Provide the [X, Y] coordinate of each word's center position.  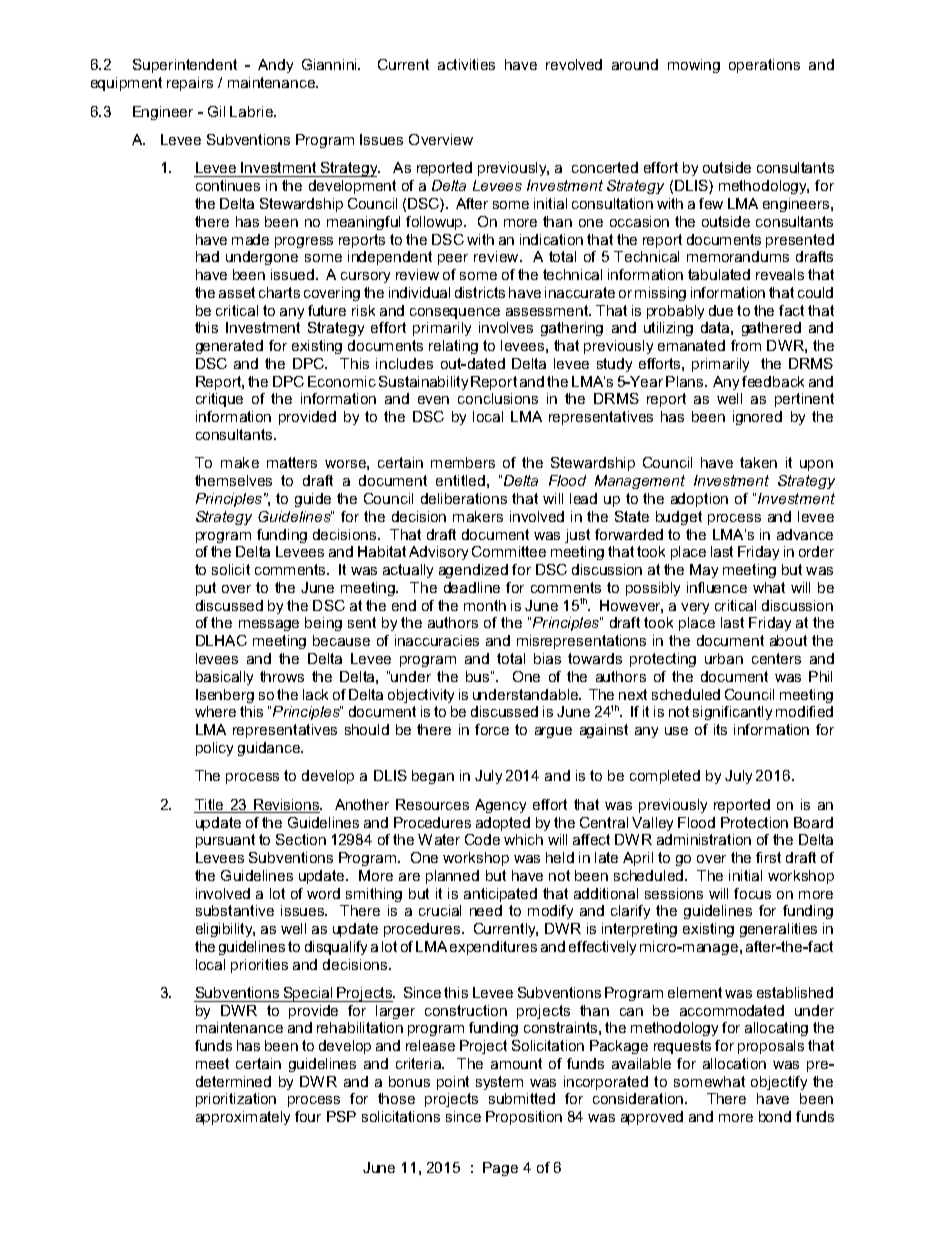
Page [500, 1169]
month [485, 605]
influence [717, 587]
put [206, 589]
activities [466, 64]
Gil [216, 111]
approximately [243, 1118]
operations [764, 66]
